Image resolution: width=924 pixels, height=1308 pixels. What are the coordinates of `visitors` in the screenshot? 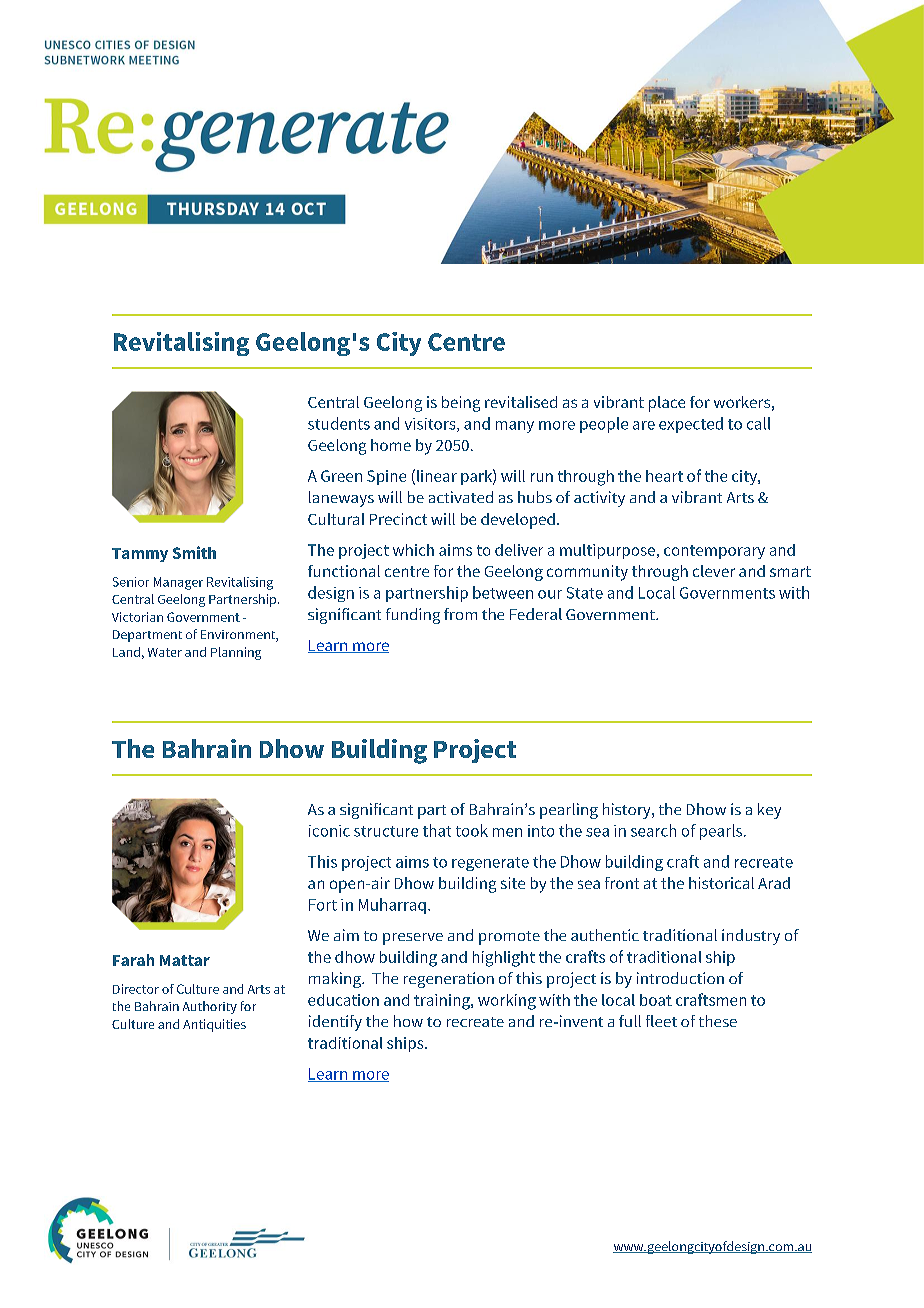 It's located at (431, 425).
